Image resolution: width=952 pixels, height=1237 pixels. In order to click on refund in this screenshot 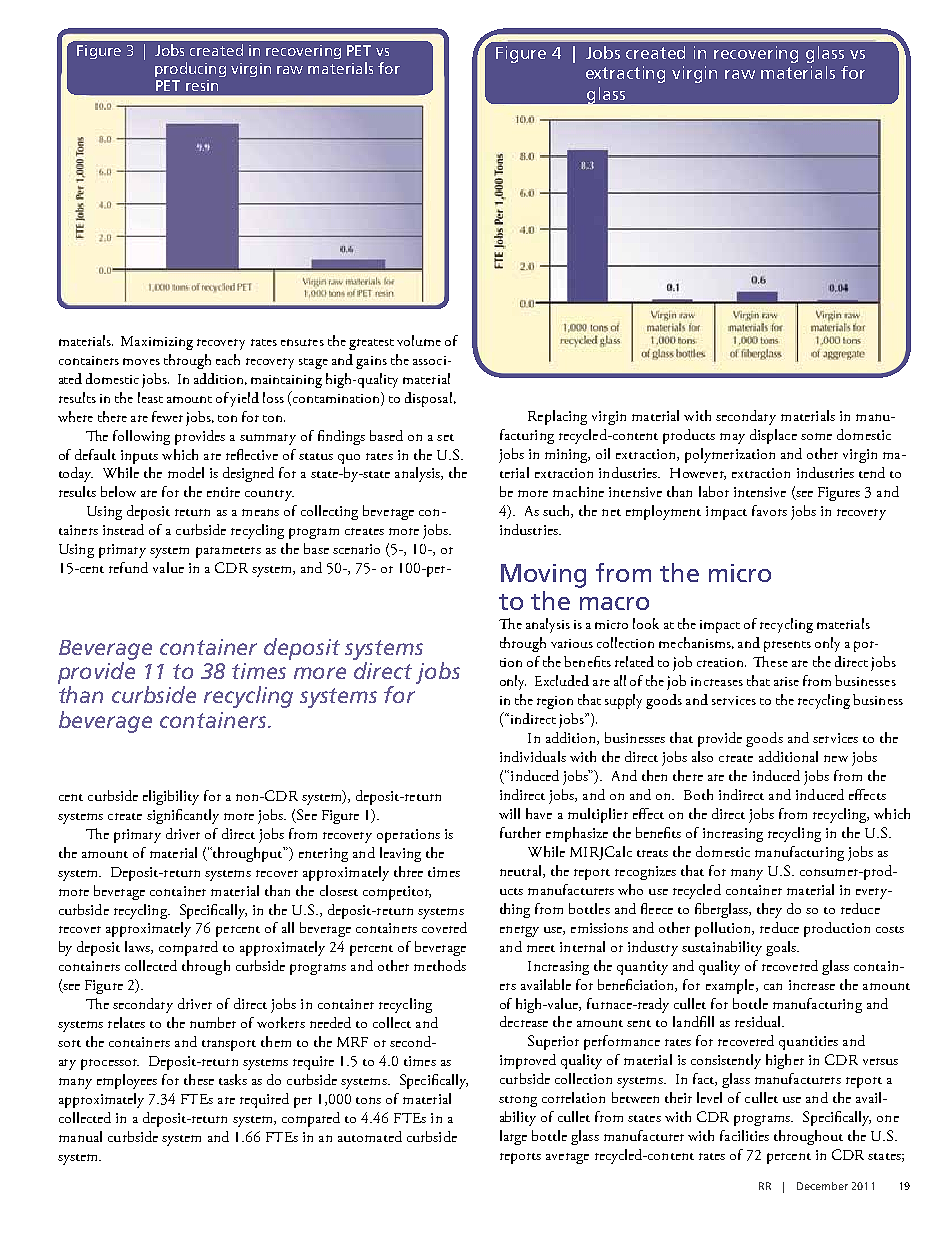, I will do `click(128, 567)`.
